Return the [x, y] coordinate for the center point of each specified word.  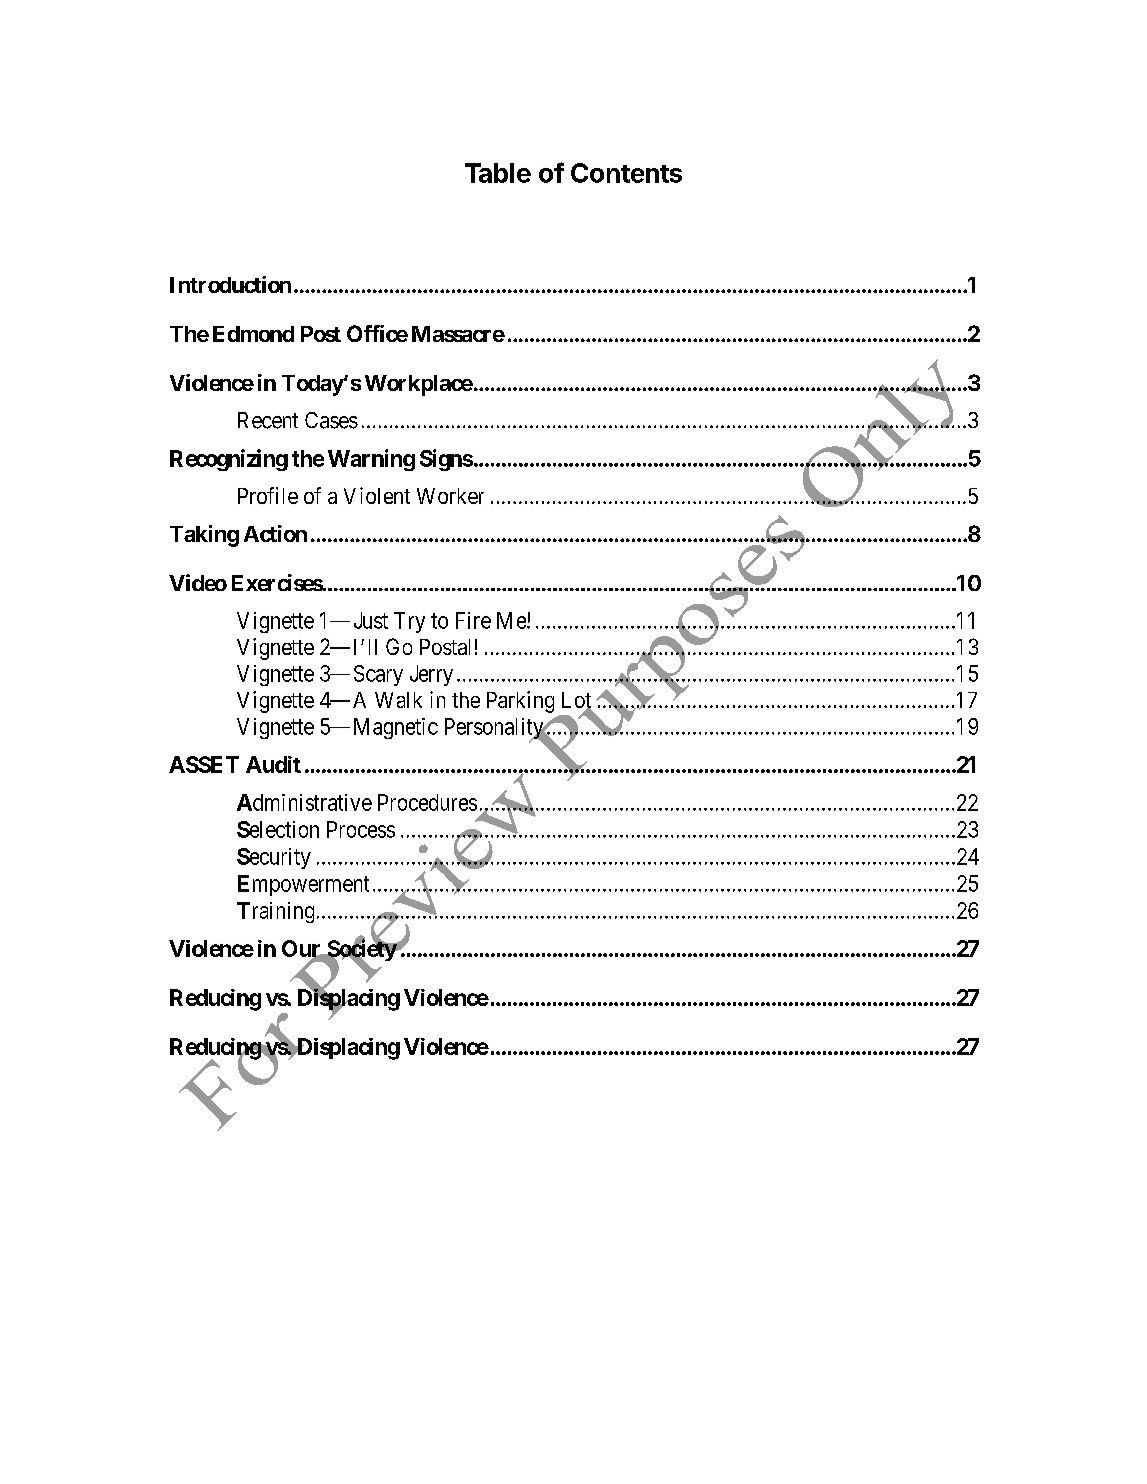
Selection [278, 829]
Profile [268, 495]
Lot [577, 701]
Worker [450, 496]
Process [361, 829]
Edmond [253, 334]
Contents [626, 173]
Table [498, 173]
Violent [377, 495]
